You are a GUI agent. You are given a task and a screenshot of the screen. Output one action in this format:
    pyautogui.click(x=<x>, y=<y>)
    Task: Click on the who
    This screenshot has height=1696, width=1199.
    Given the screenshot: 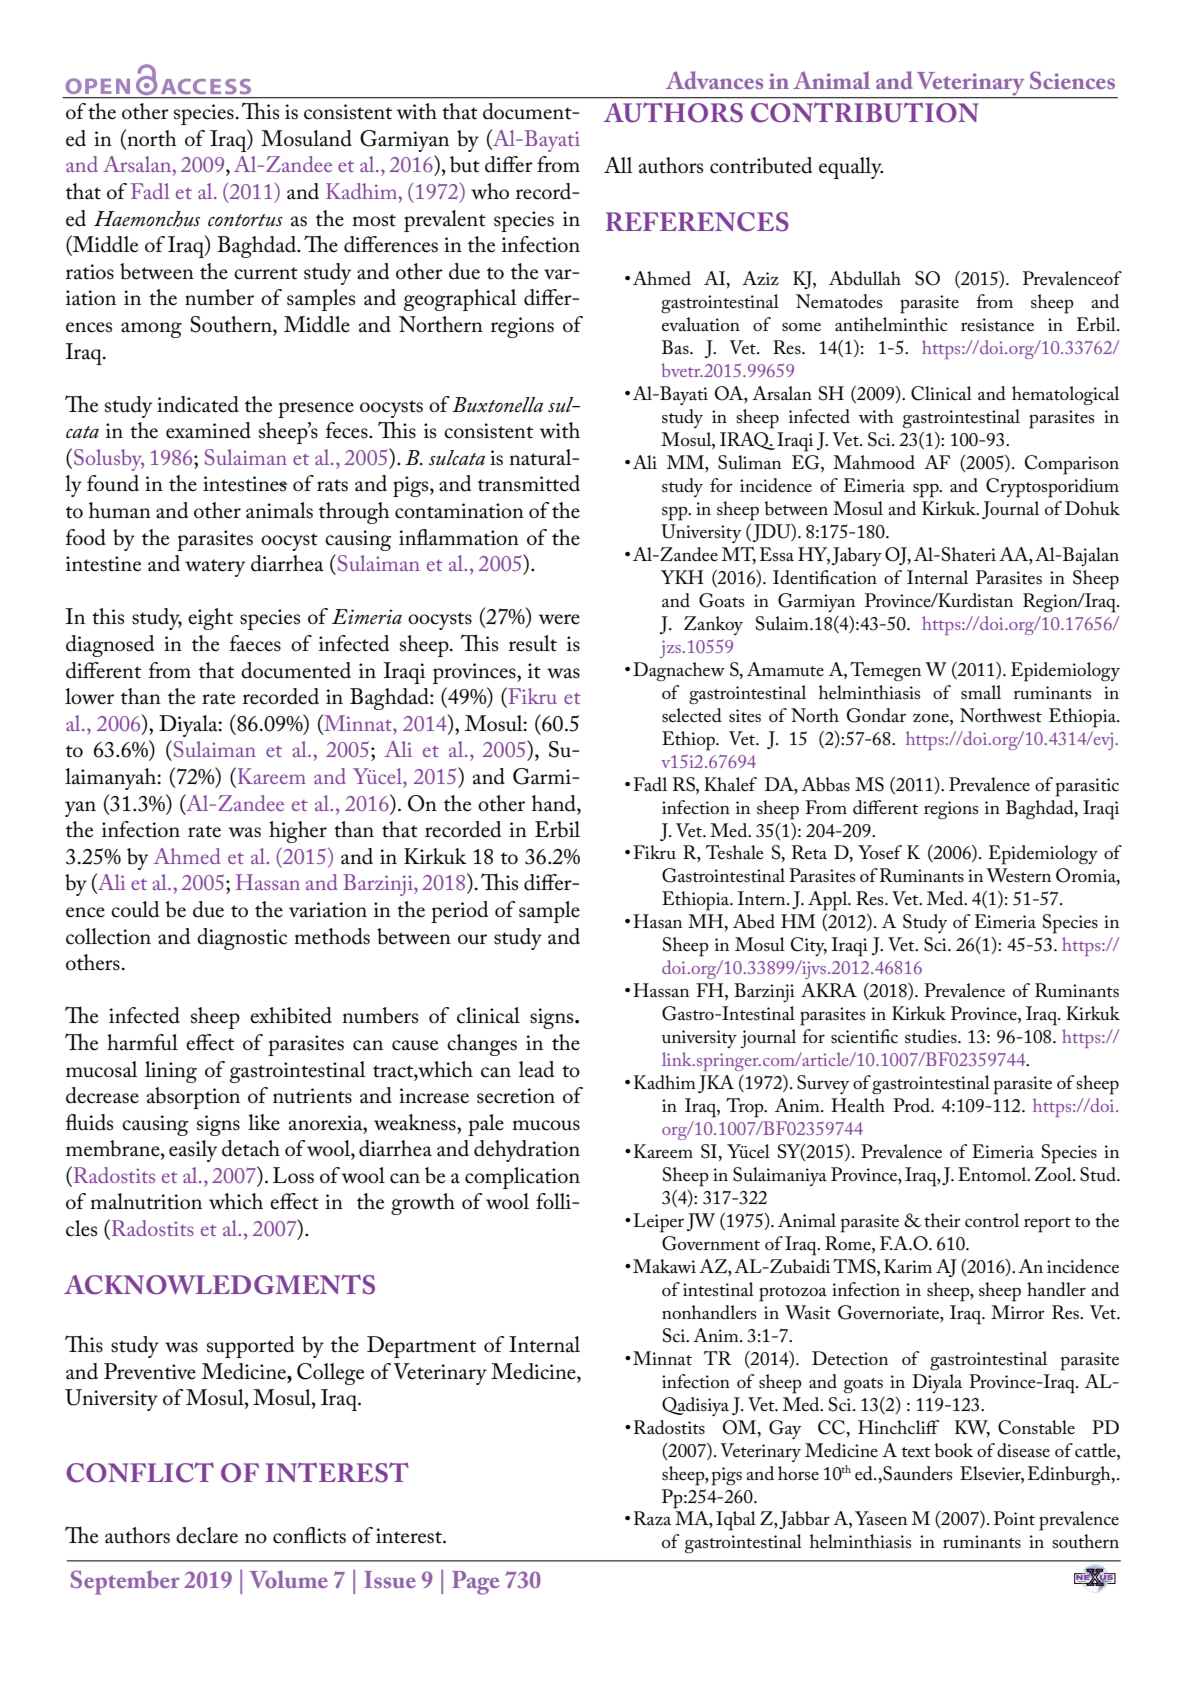 What is the action you would take?
    pyautogui.click(x=490, y=191)
